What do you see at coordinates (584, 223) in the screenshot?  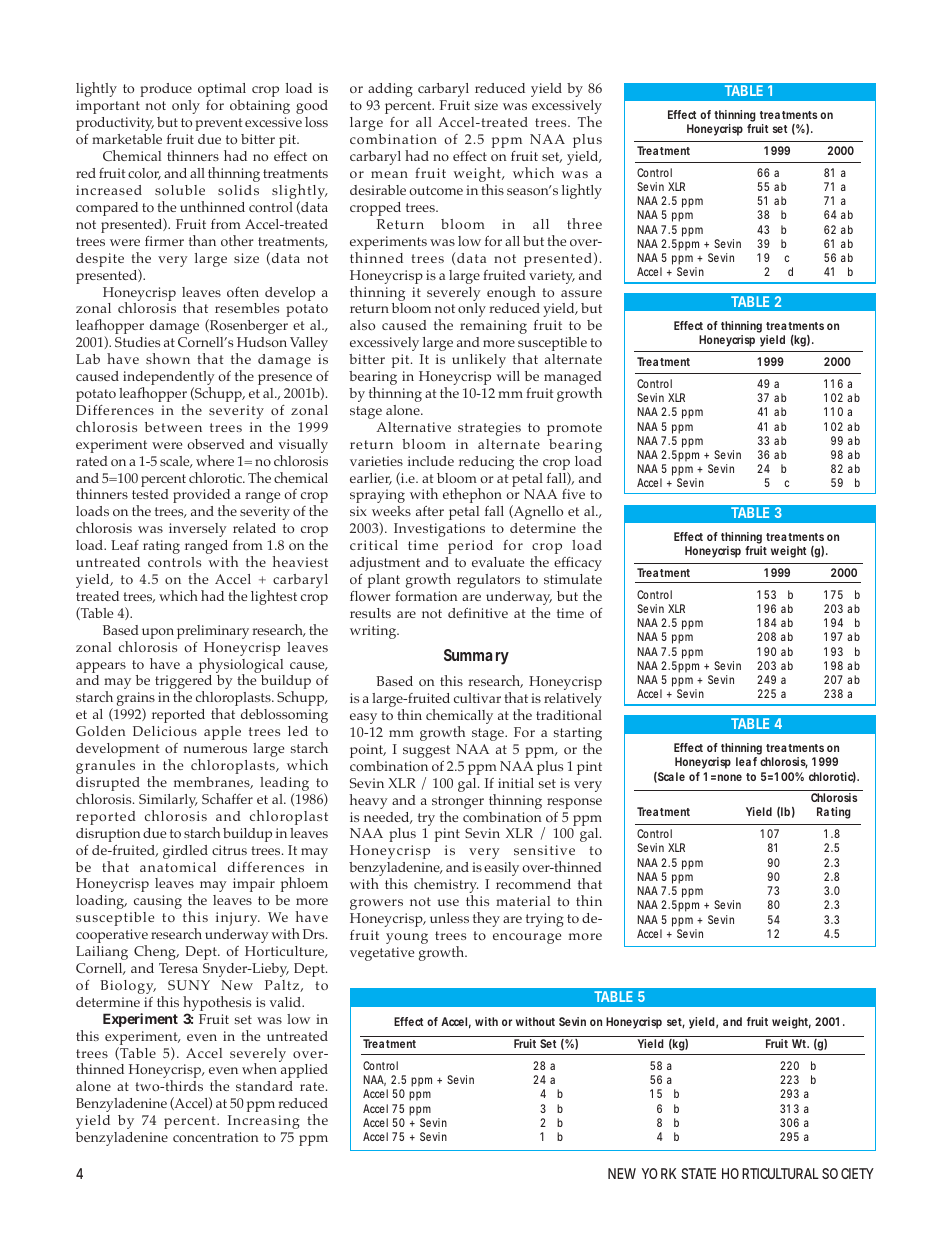 I see `three` at bounding box center [584, 223].
